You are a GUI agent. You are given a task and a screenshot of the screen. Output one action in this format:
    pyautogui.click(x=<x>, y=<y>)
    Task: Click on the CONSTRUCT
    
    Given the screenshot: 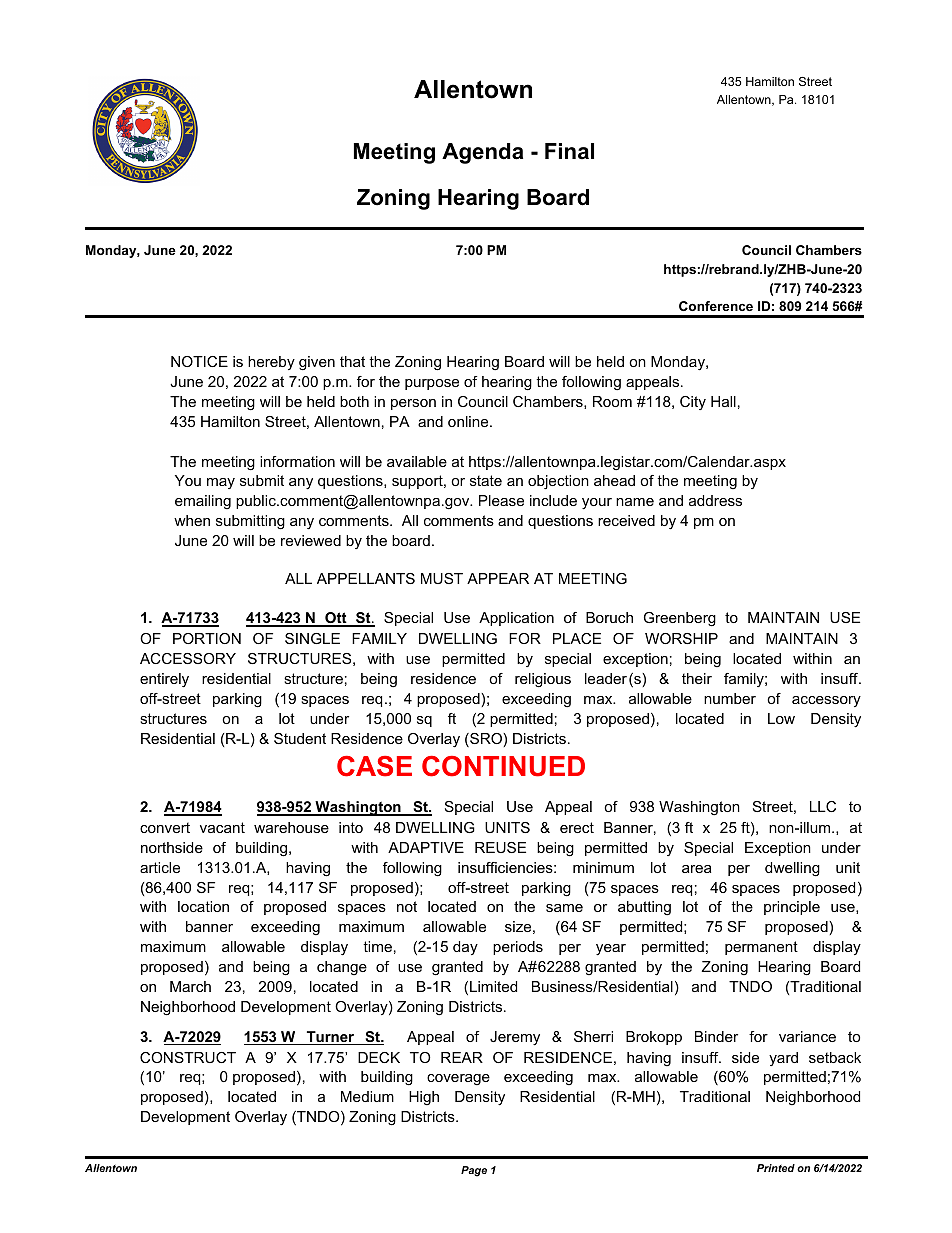 What is the action you would take?
    pyautogui.click(x=188, y=1057)
